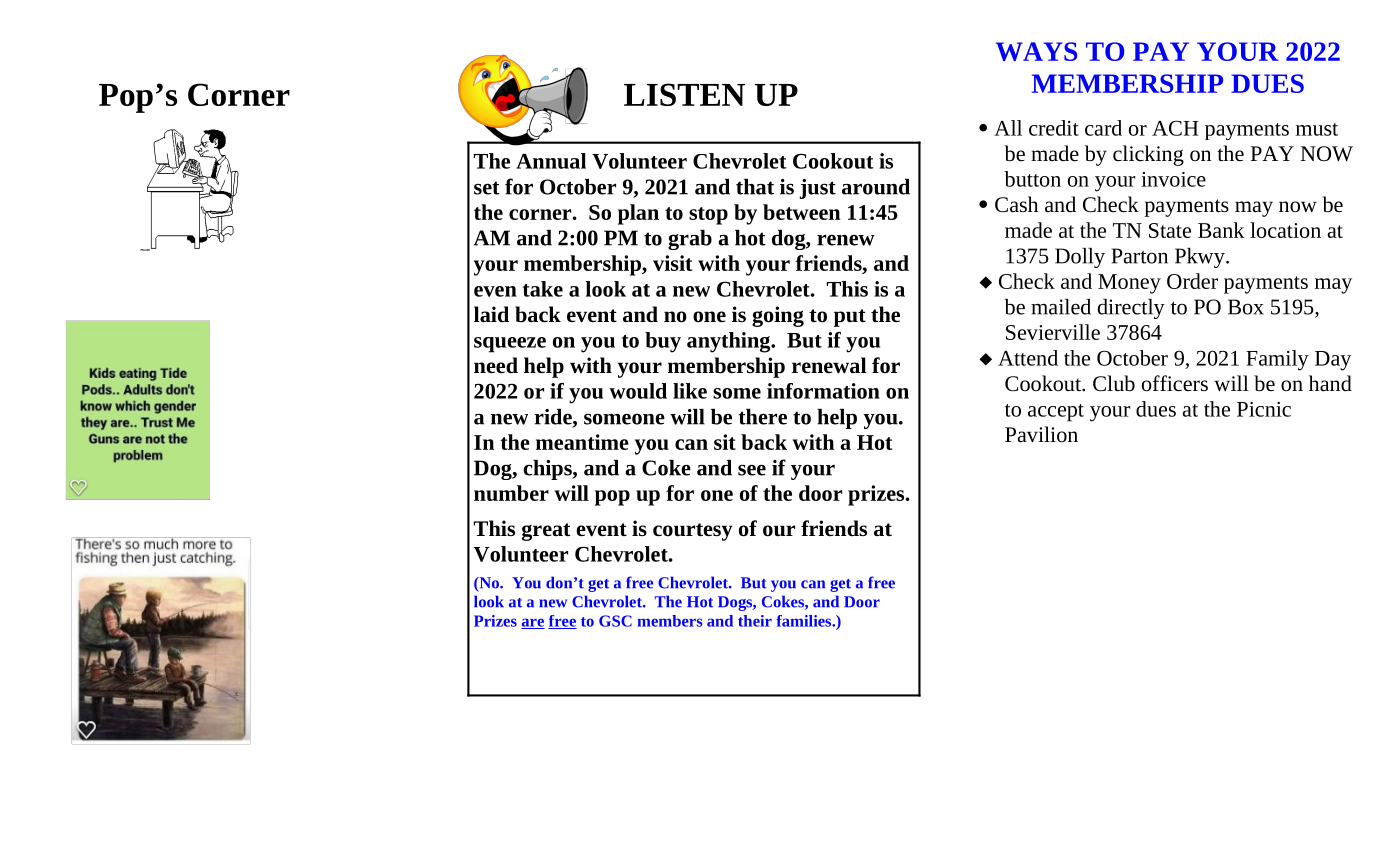  What do you see at coordinates (663, 342) in the screenshot?
I see `buy` at bounding box center [663, 342].
